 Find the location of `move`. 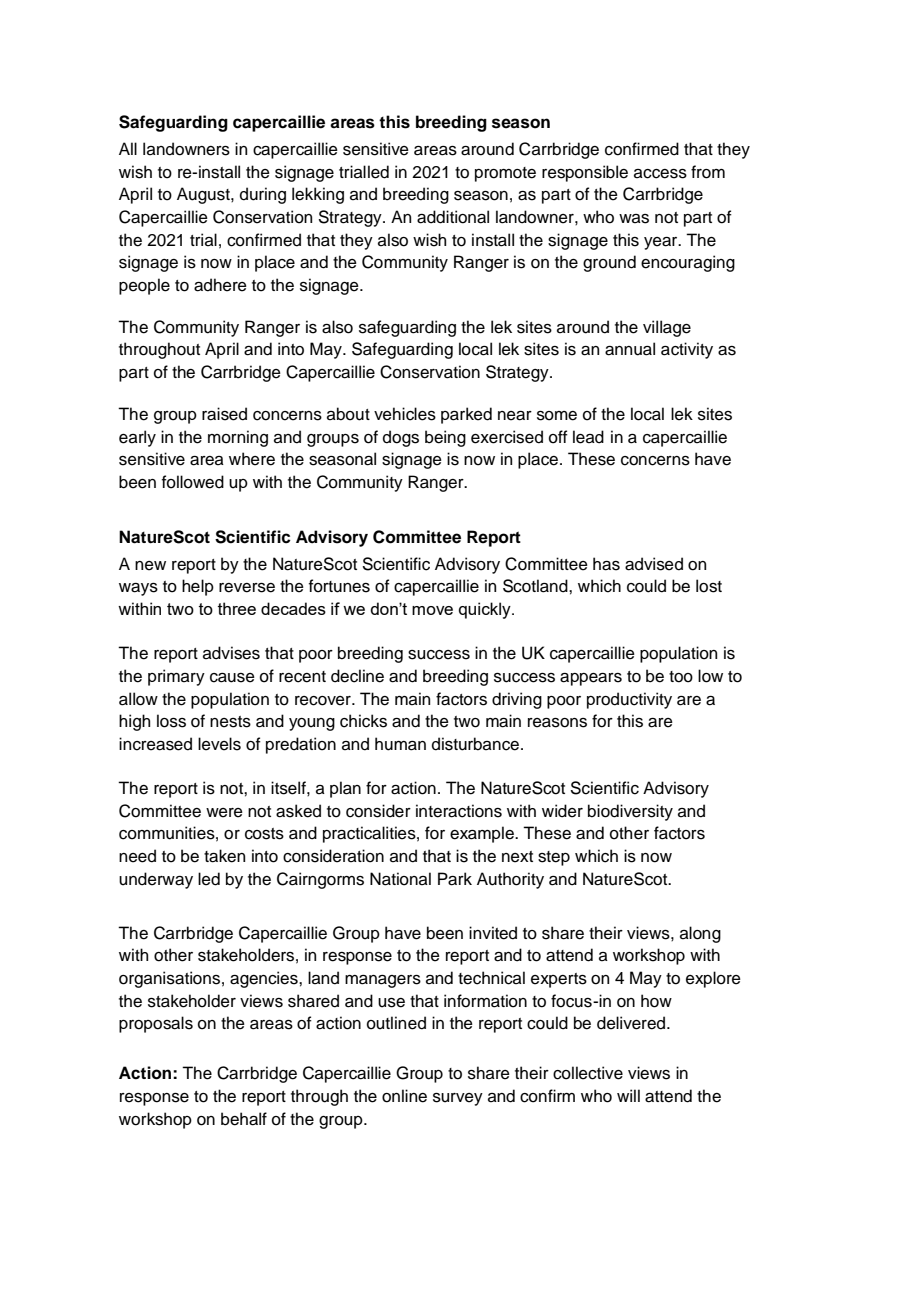

move is located at coordinates (432, 610).
